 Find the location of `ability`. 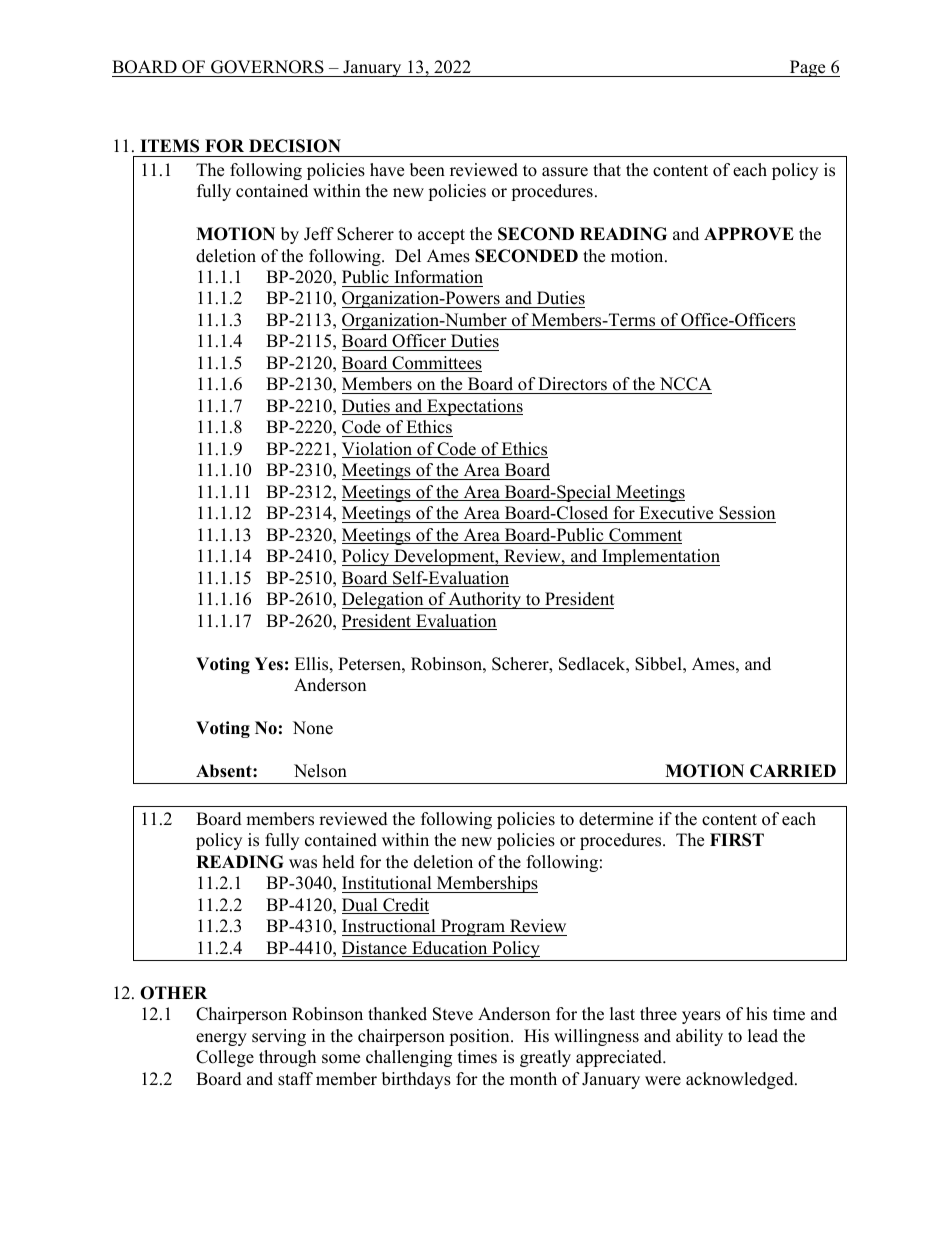

ability is located at coordinates (699, 1037).
